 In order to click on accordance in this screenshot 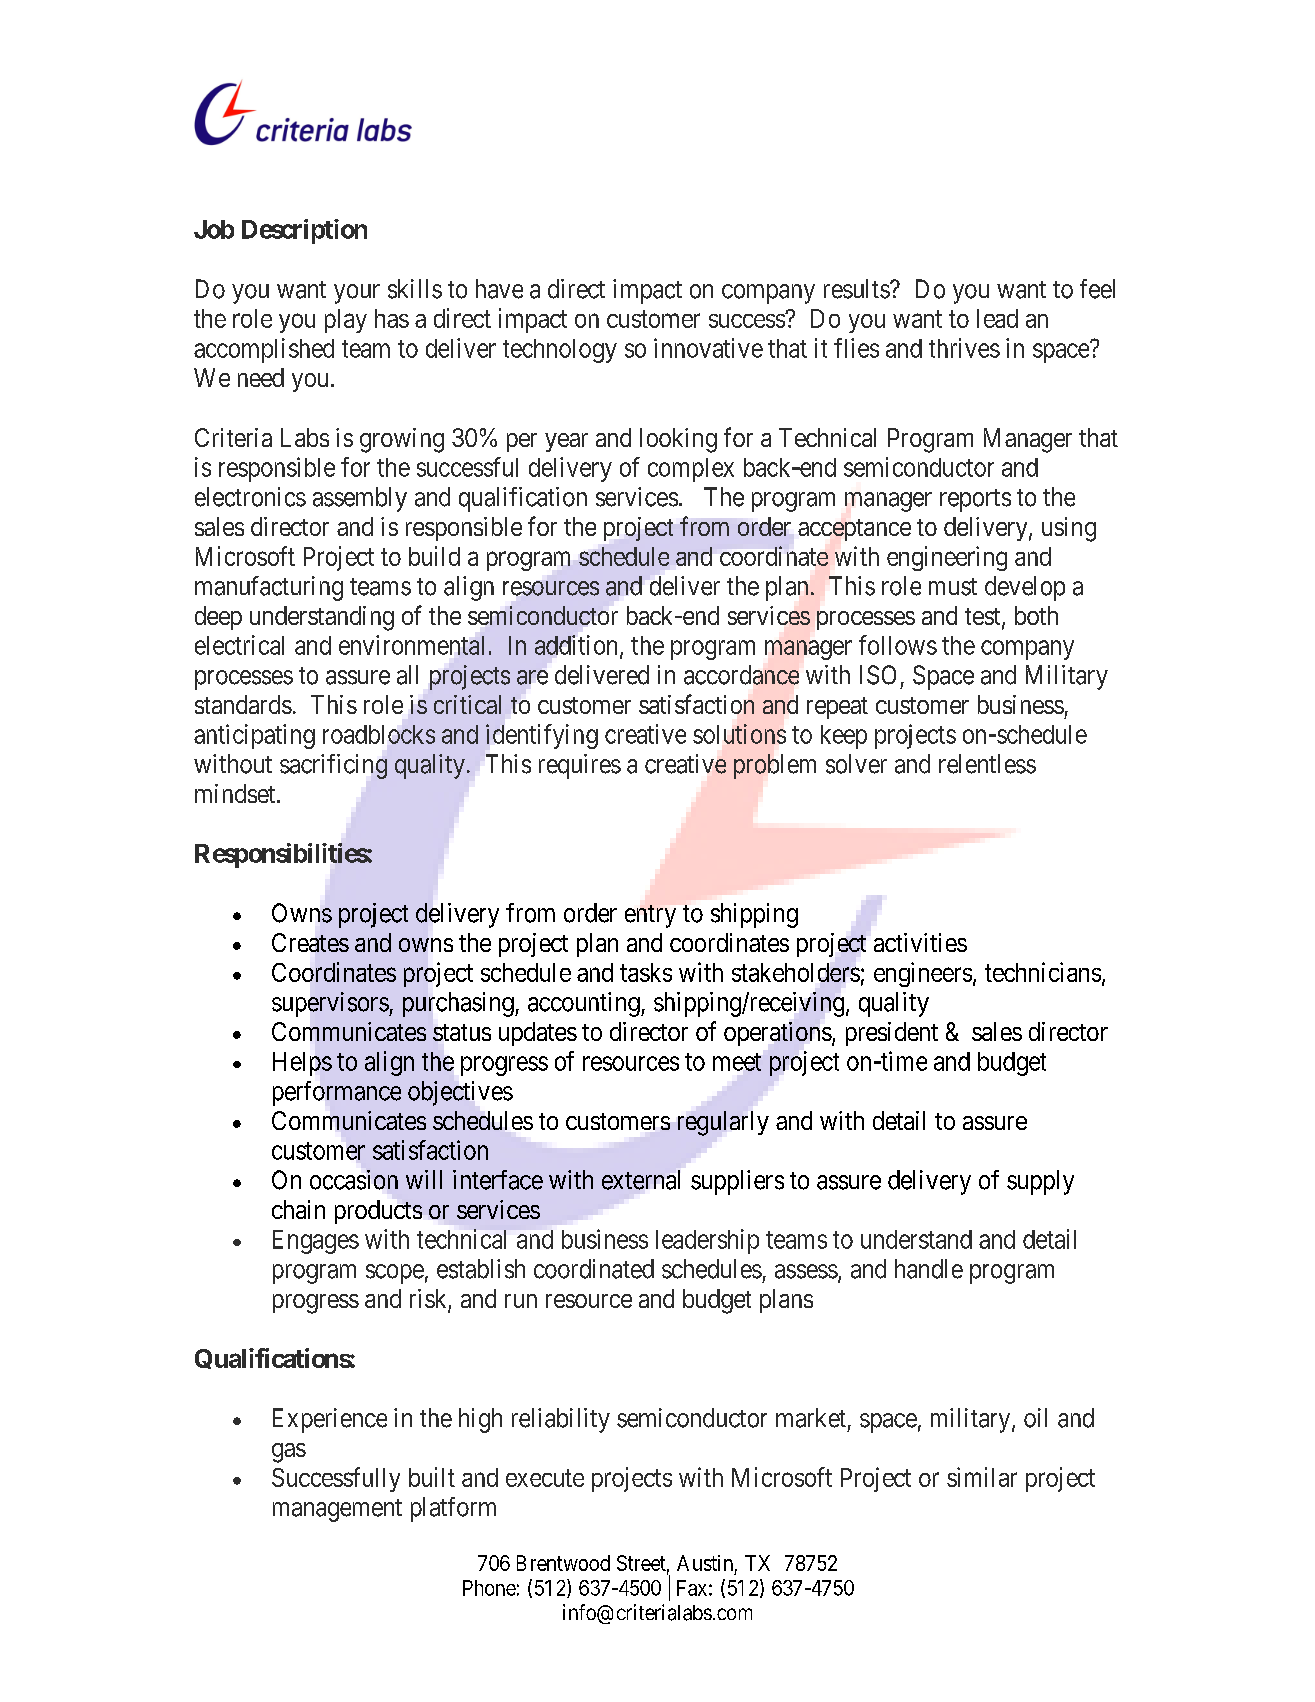, I will do `click(741, 675)`.
